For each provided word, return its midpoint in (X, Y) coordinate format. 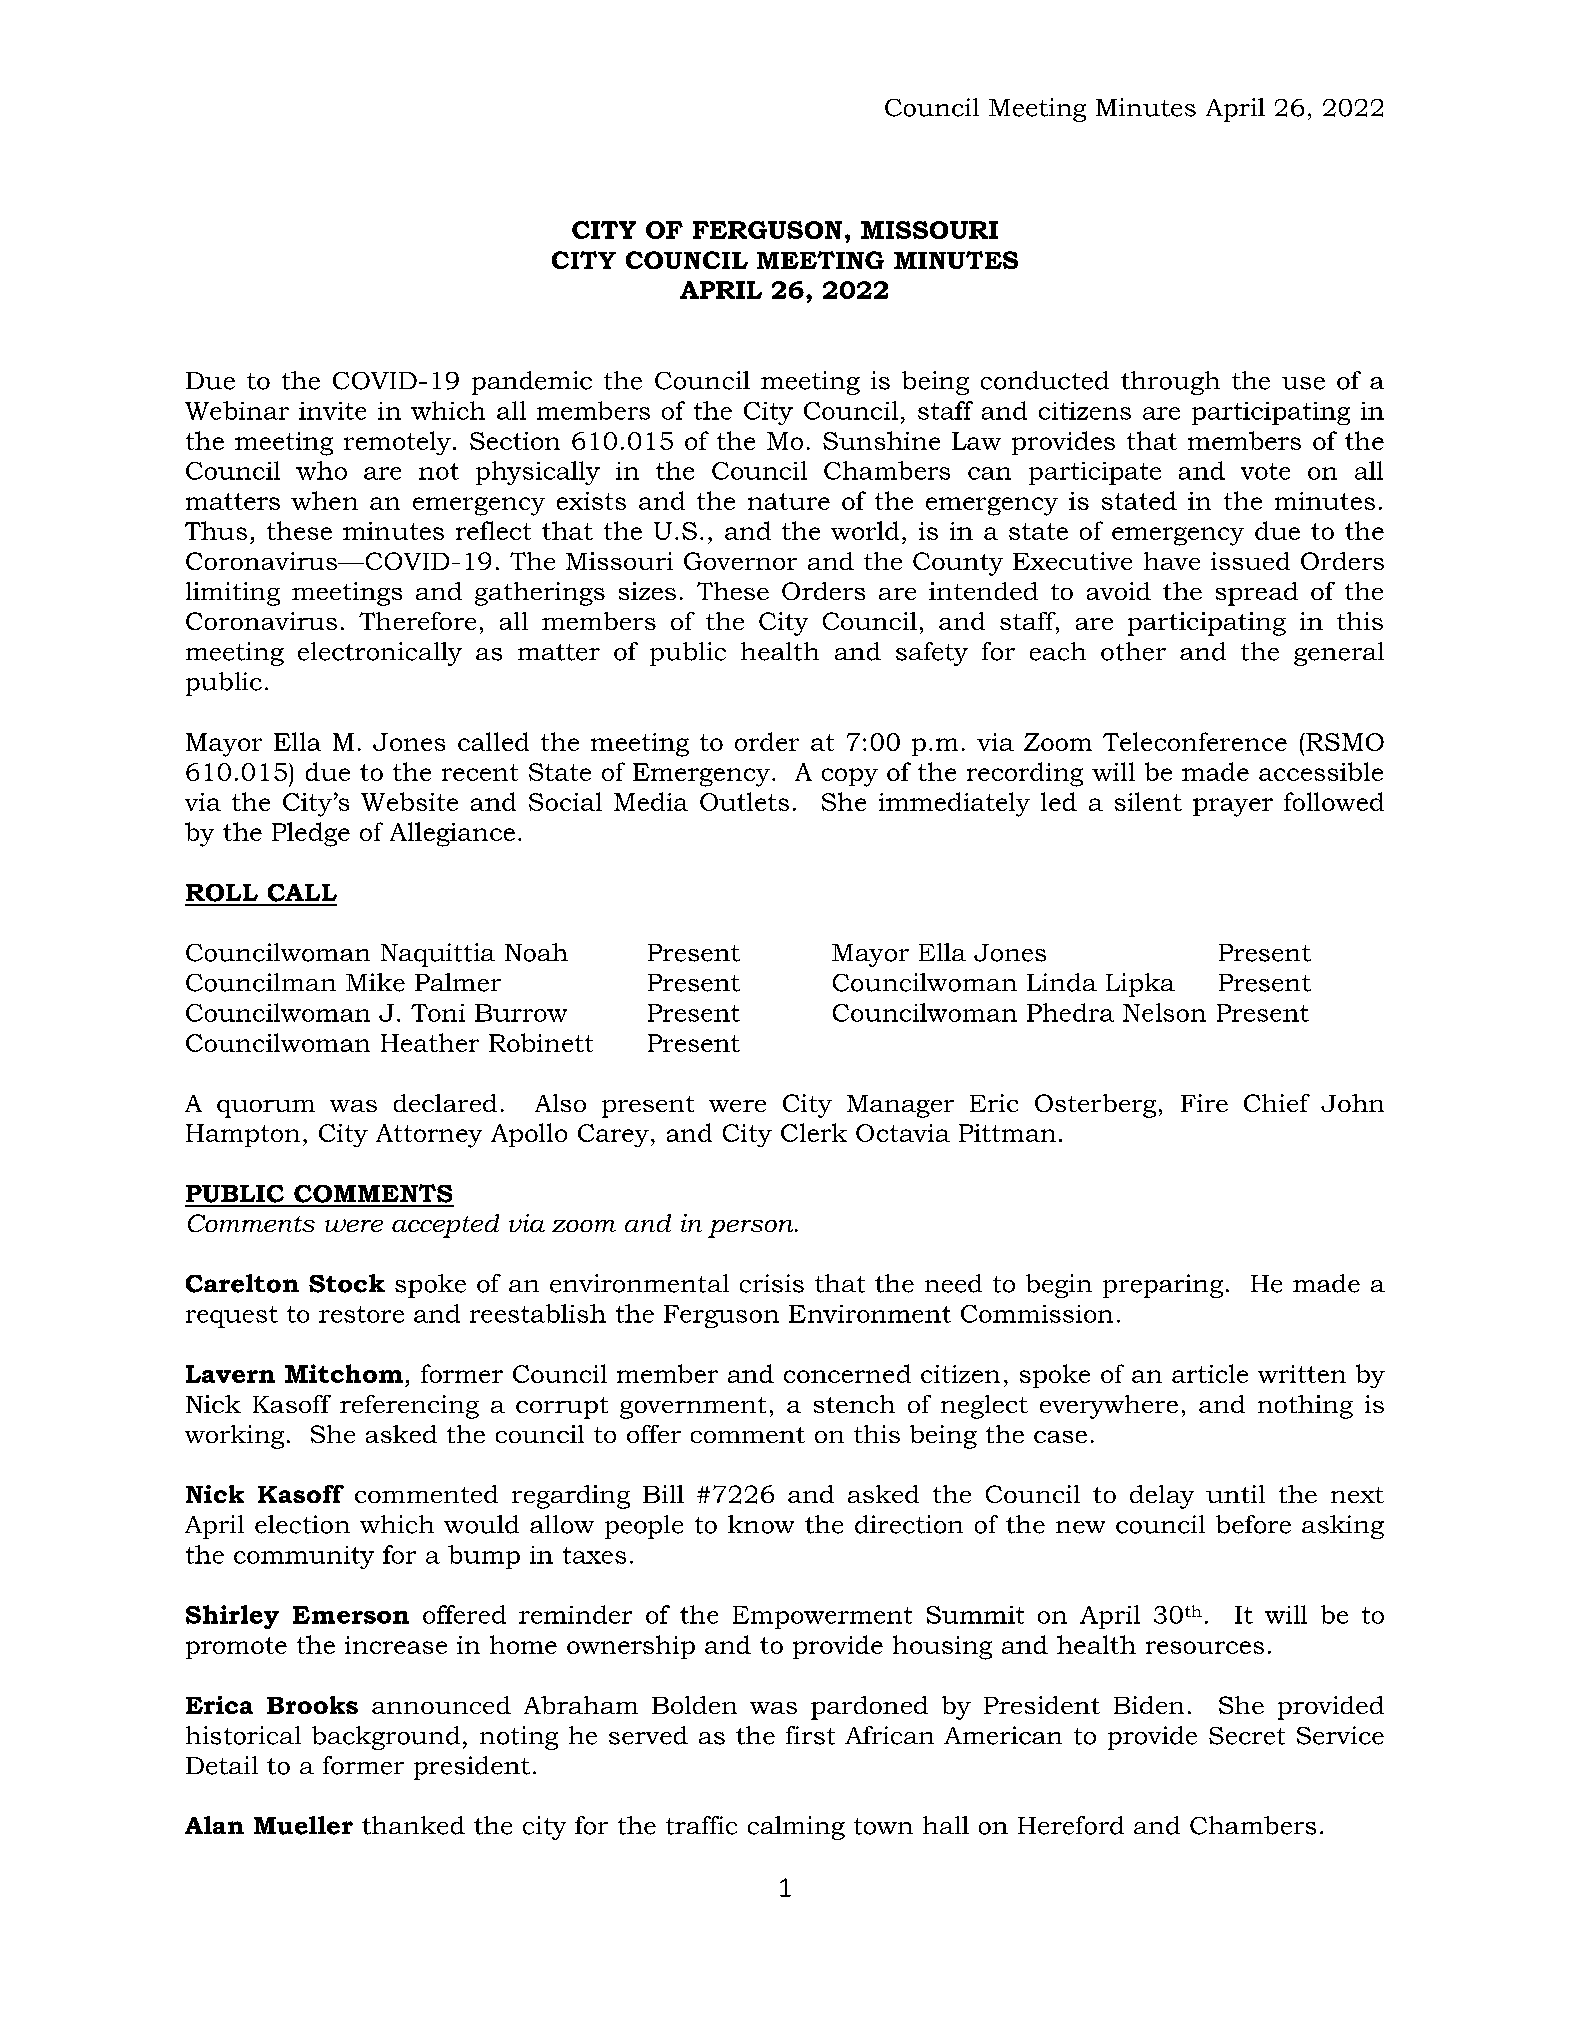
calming (796, 1828)
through (1170, 383)
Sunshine (881, 440)
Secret (1247, 1736)
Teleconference (1195, 741)
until (1235, 1494)
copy (850, 777)
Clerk (814, 1132)
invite (332, 411)
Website (409, 801)
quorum (266, 1109)
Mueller (303, 1825)
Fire (1204, 1103)
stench (854, 1404)
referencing (409, 1407)
